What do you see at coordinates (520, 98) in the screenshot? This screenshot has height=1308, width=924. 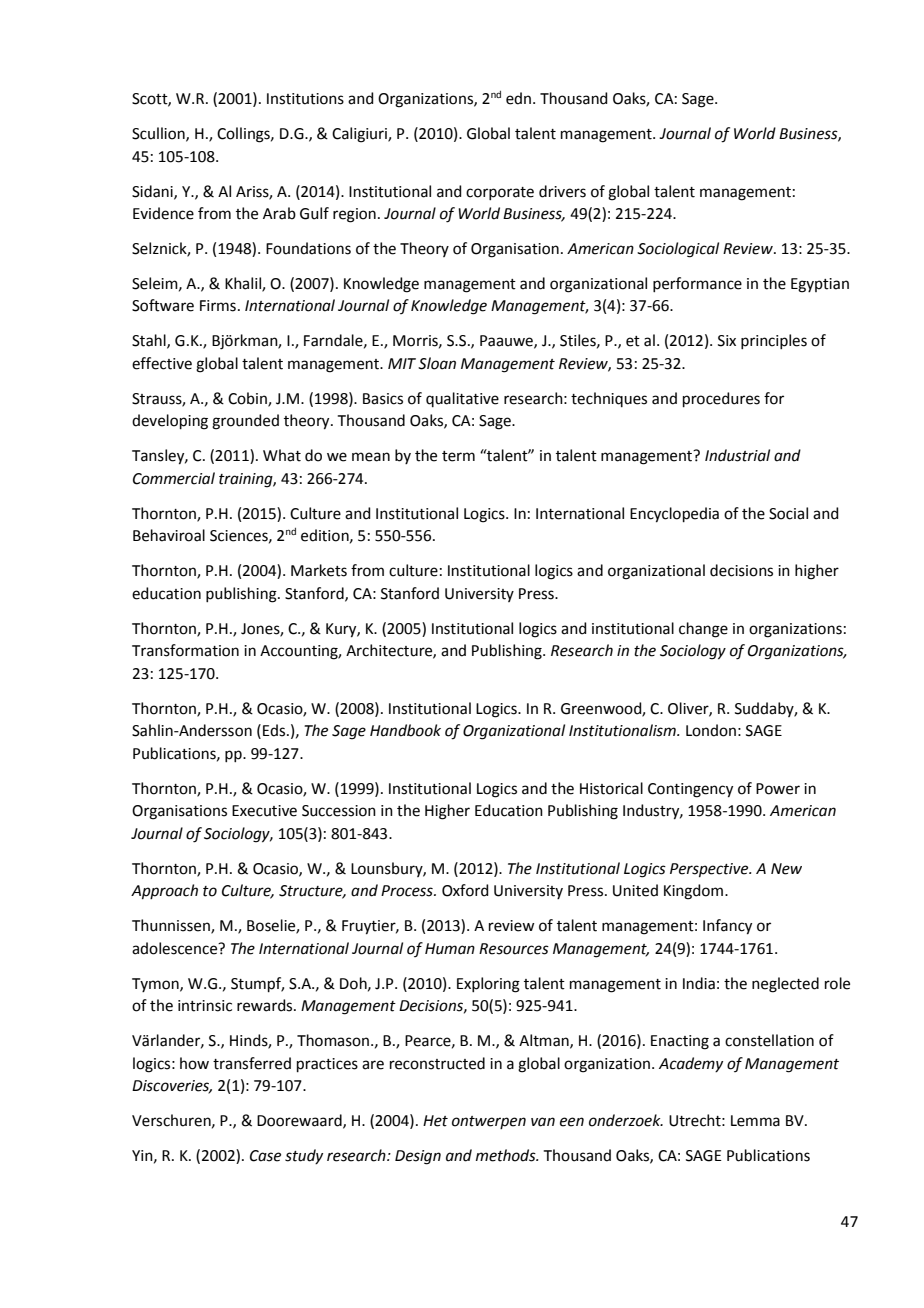 I see `edn` at bounding box center [520, 98].
